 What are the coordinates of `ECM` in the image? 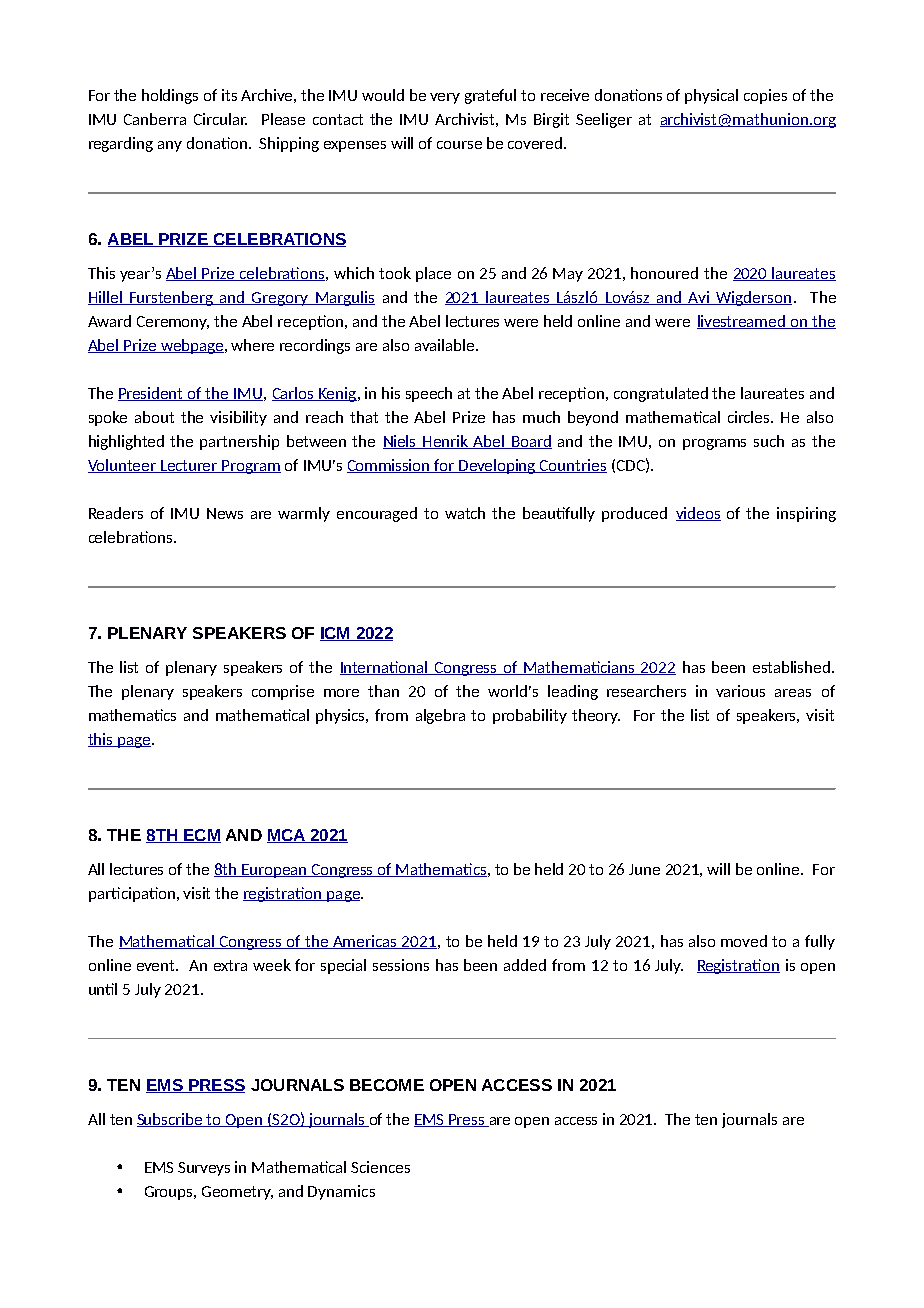 It's located at (201, 836).
